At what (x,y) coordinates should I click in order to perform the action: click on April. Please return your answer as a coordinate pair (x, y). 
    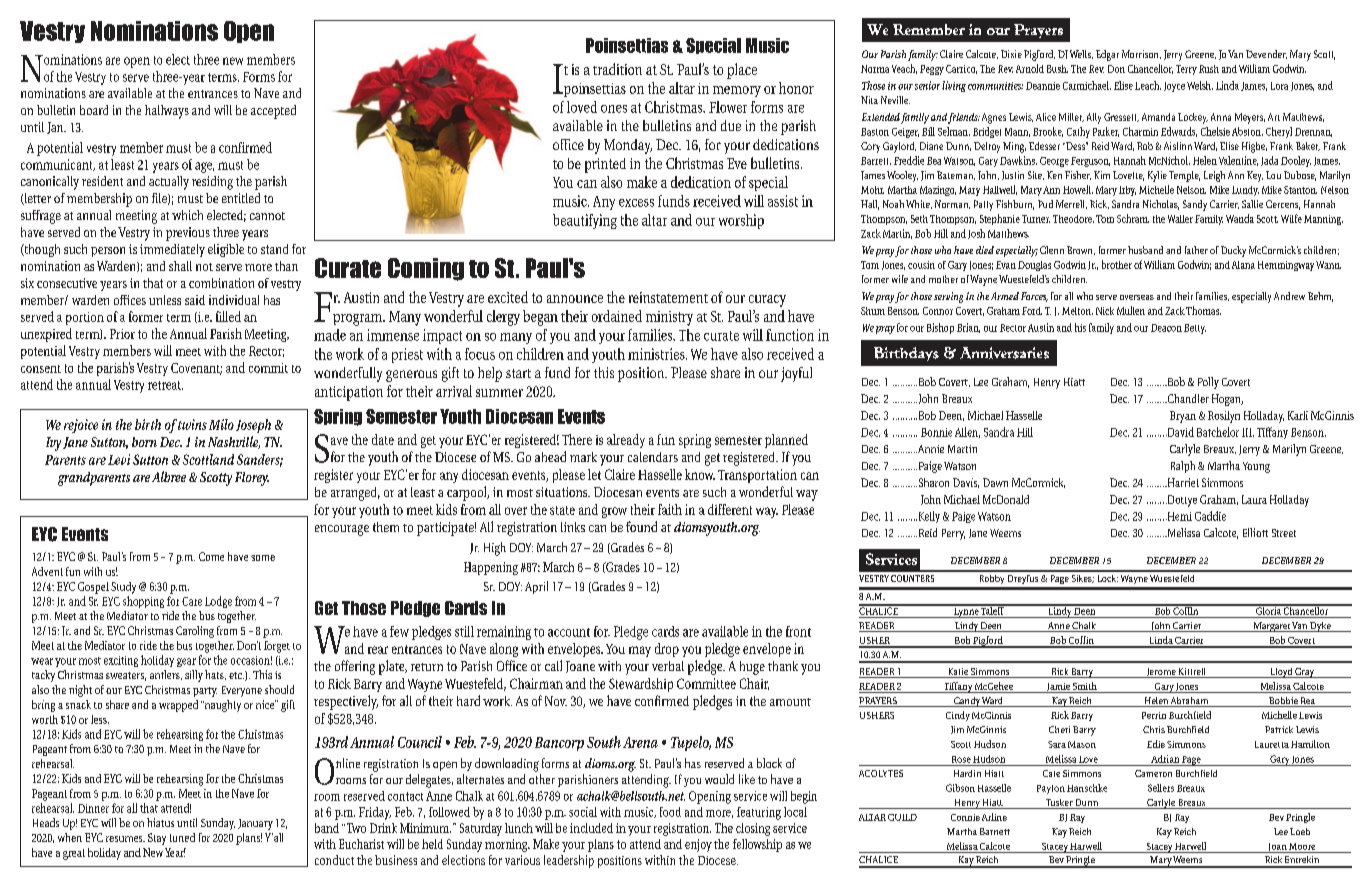
    Looking at the image, I should click on (536, 587).
